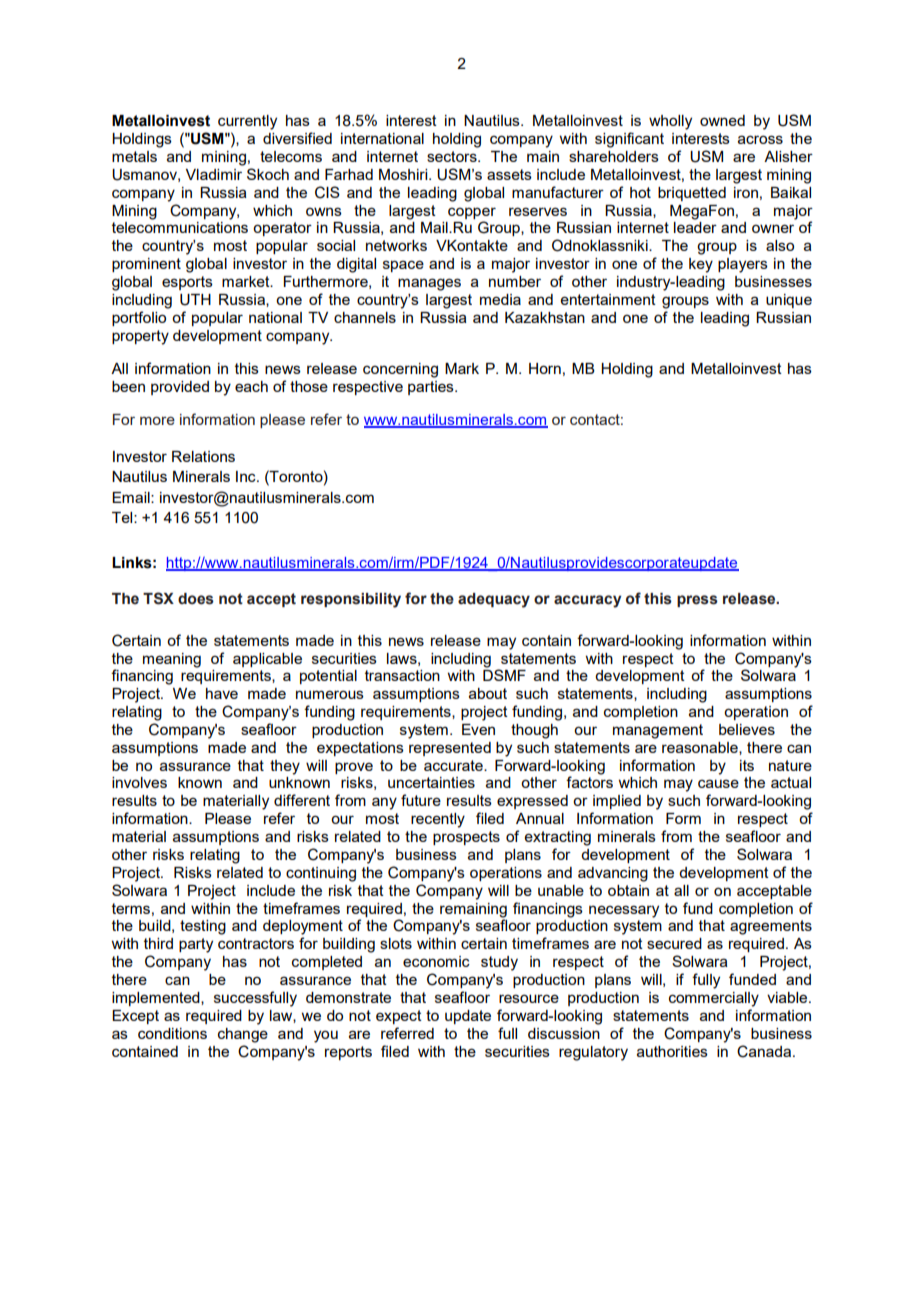 This screenshot has width=924, height=1308. I want to click on sectors, so click(453, 156).
